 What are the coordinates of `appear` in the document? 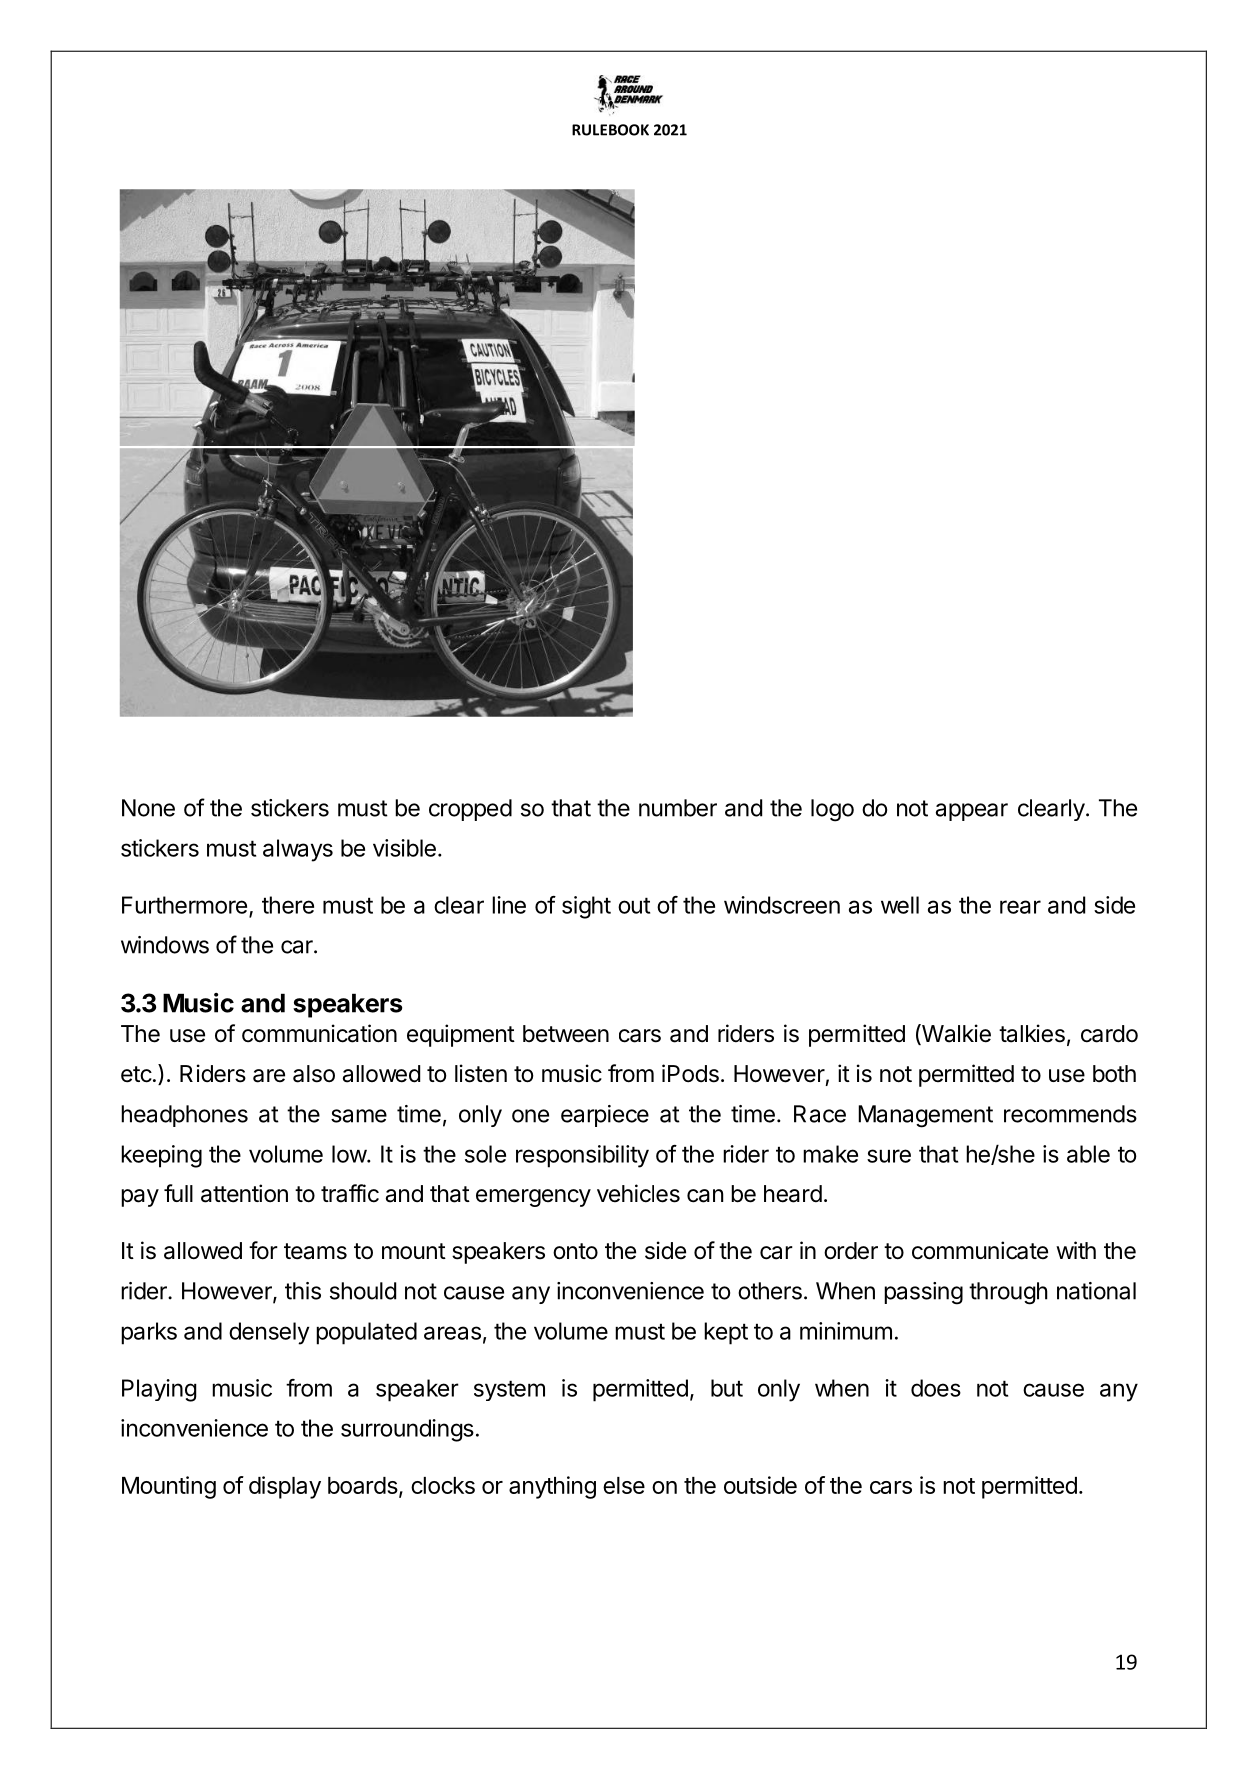 It's located at (972, 812).
